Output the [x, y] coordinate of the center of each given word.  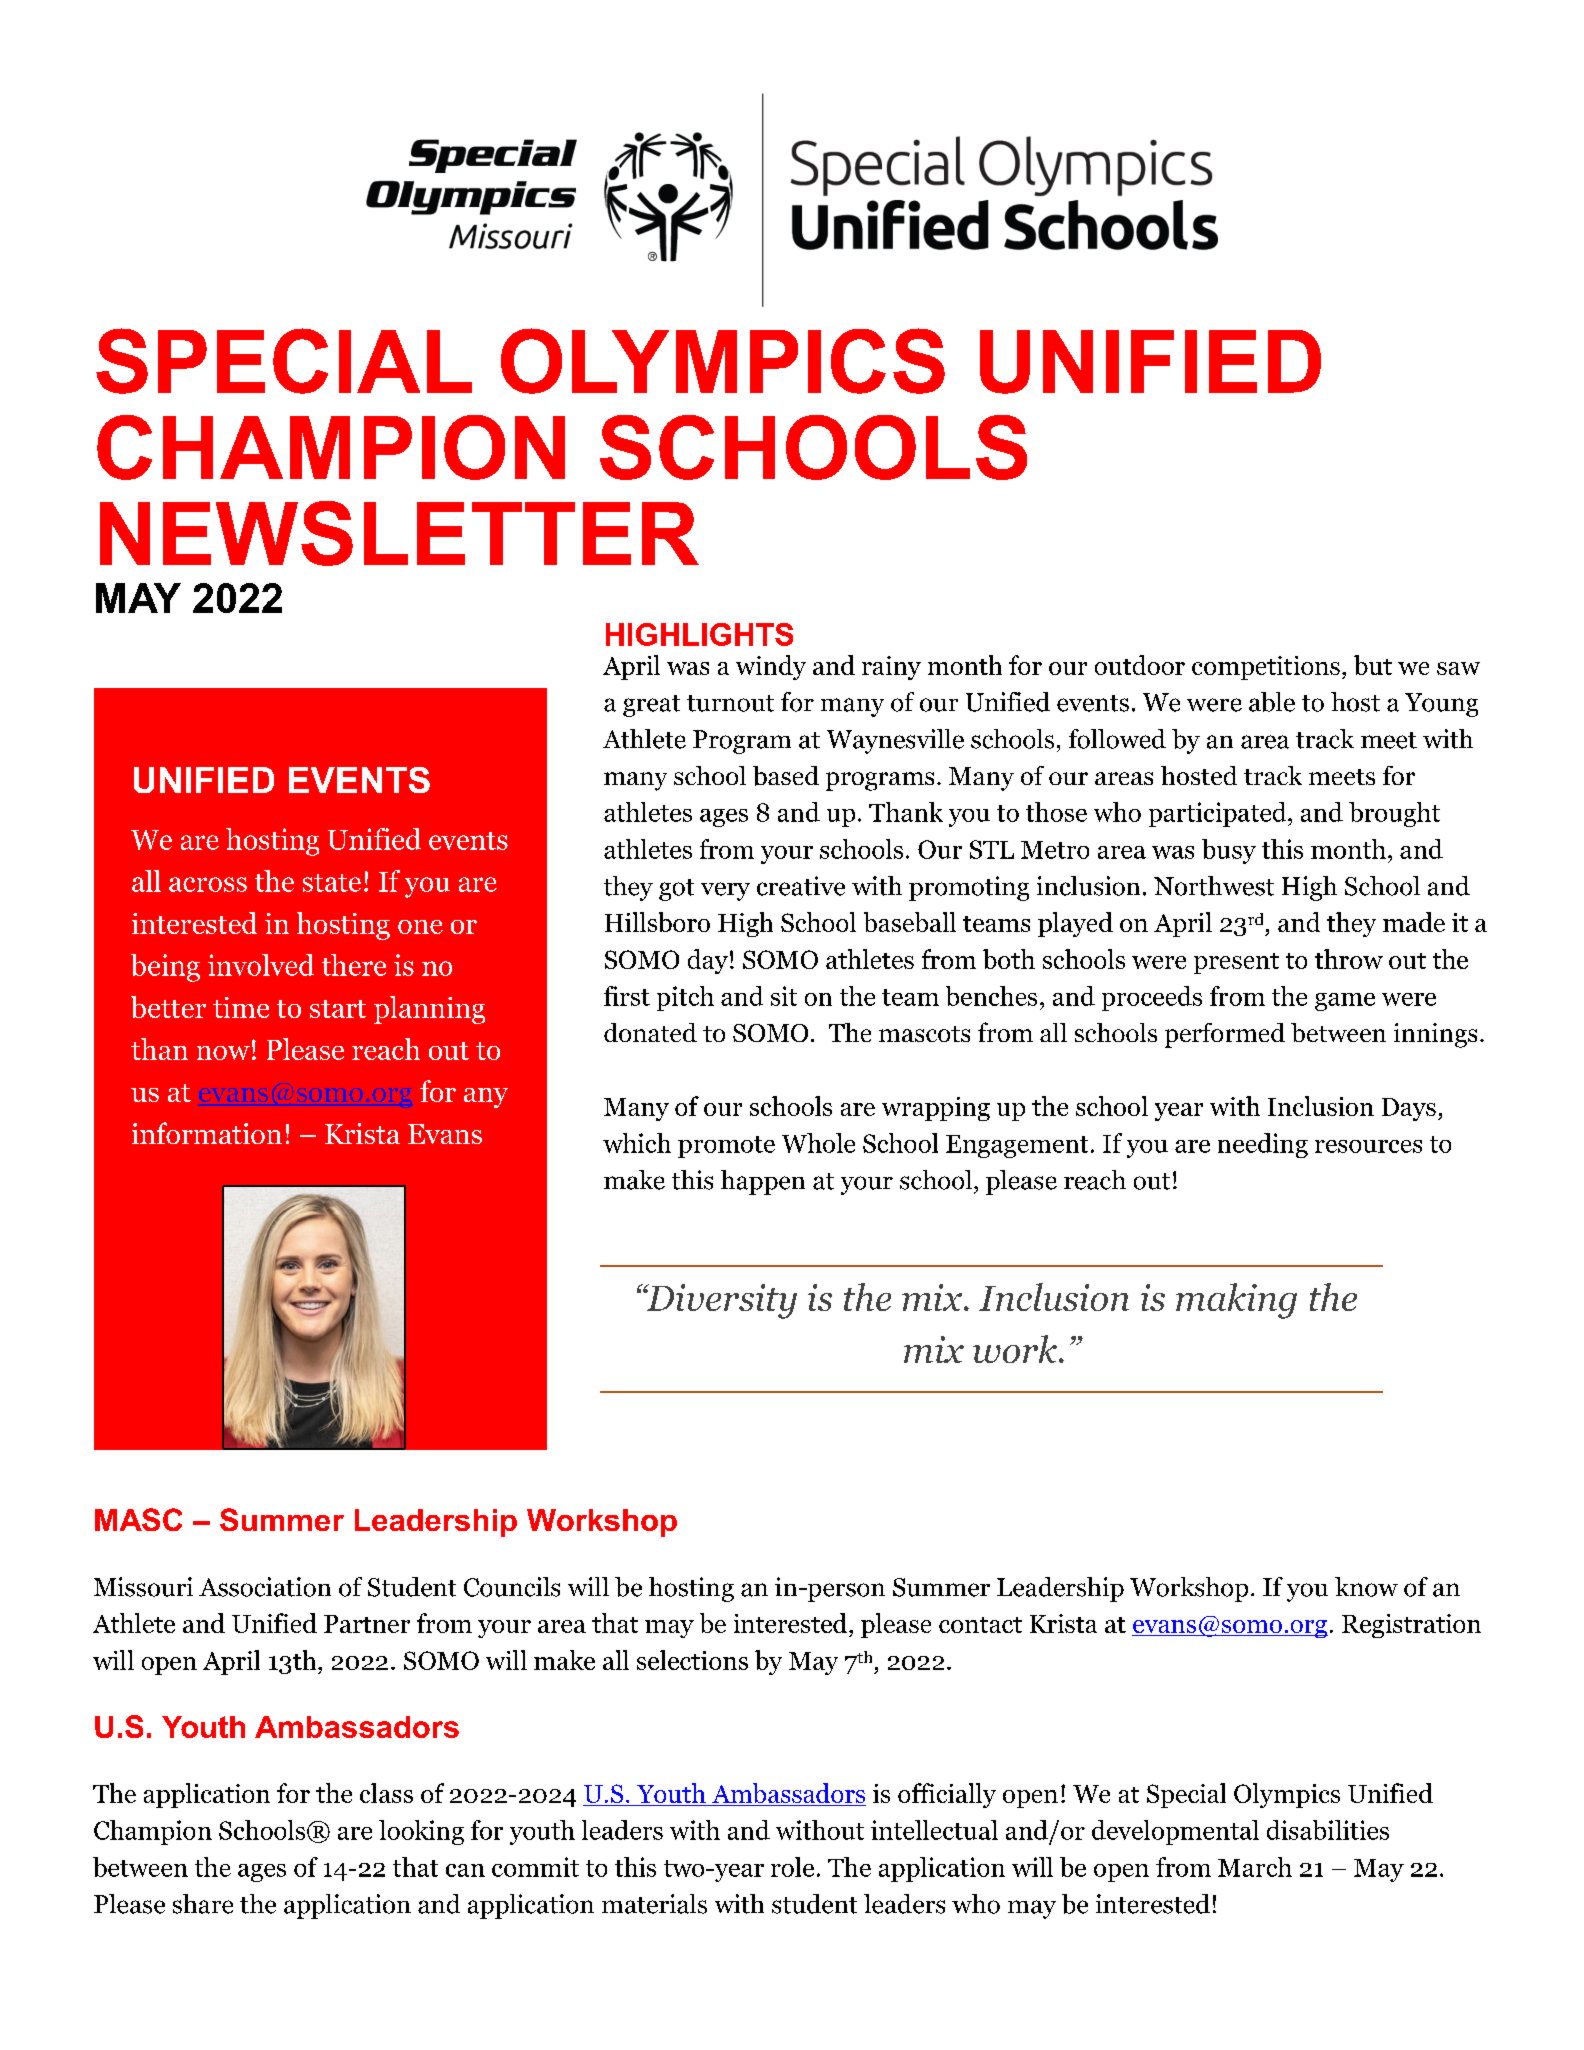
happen [763, 1182]
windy [771, 667]
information [207, 1133]
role [792, 1867]
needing [1263, 1145]
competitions [1266, 668]
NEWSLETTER [399, 533]
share [203, 1904]
